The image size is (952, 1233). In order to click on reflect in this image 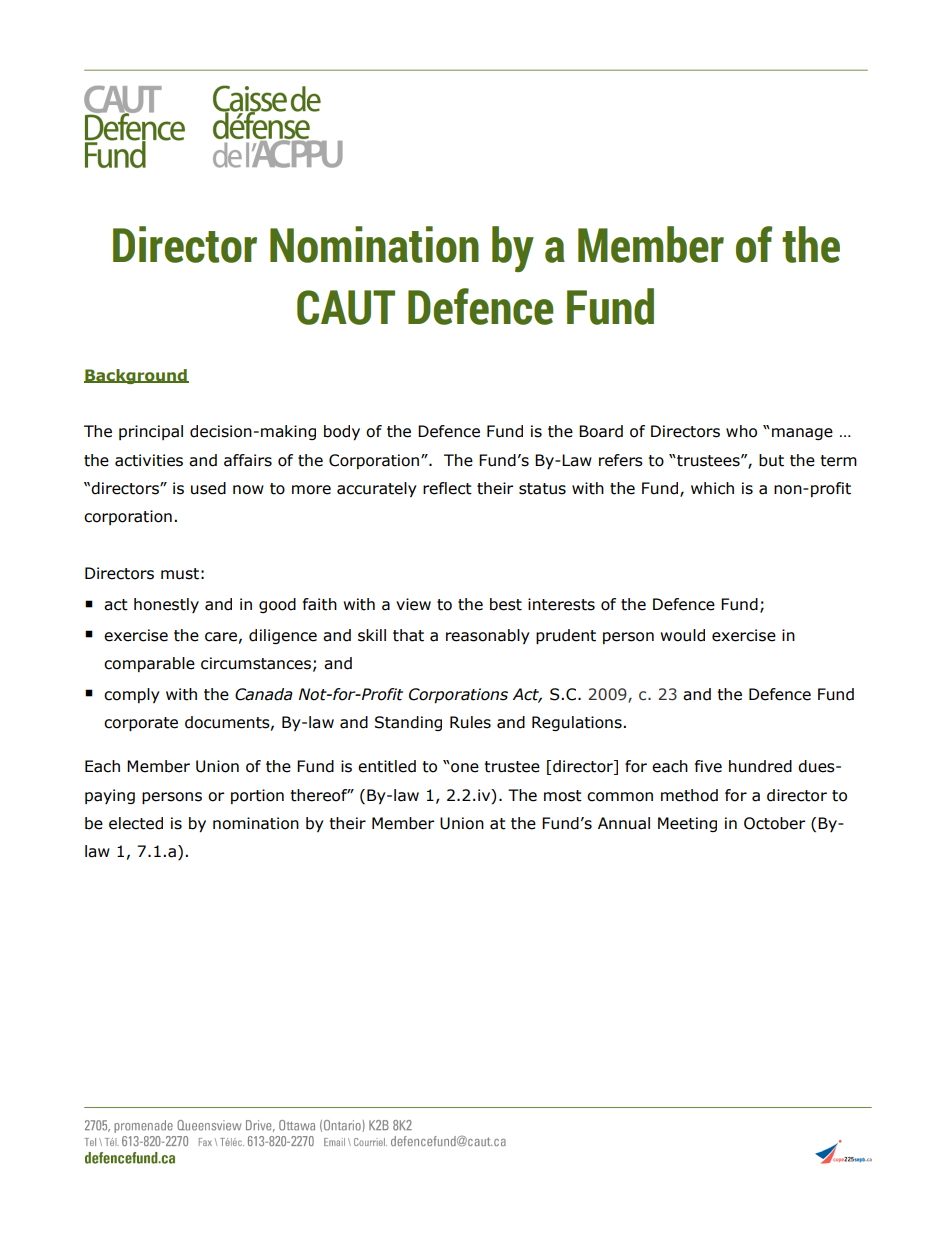, I will do `click(447, 488)`.
